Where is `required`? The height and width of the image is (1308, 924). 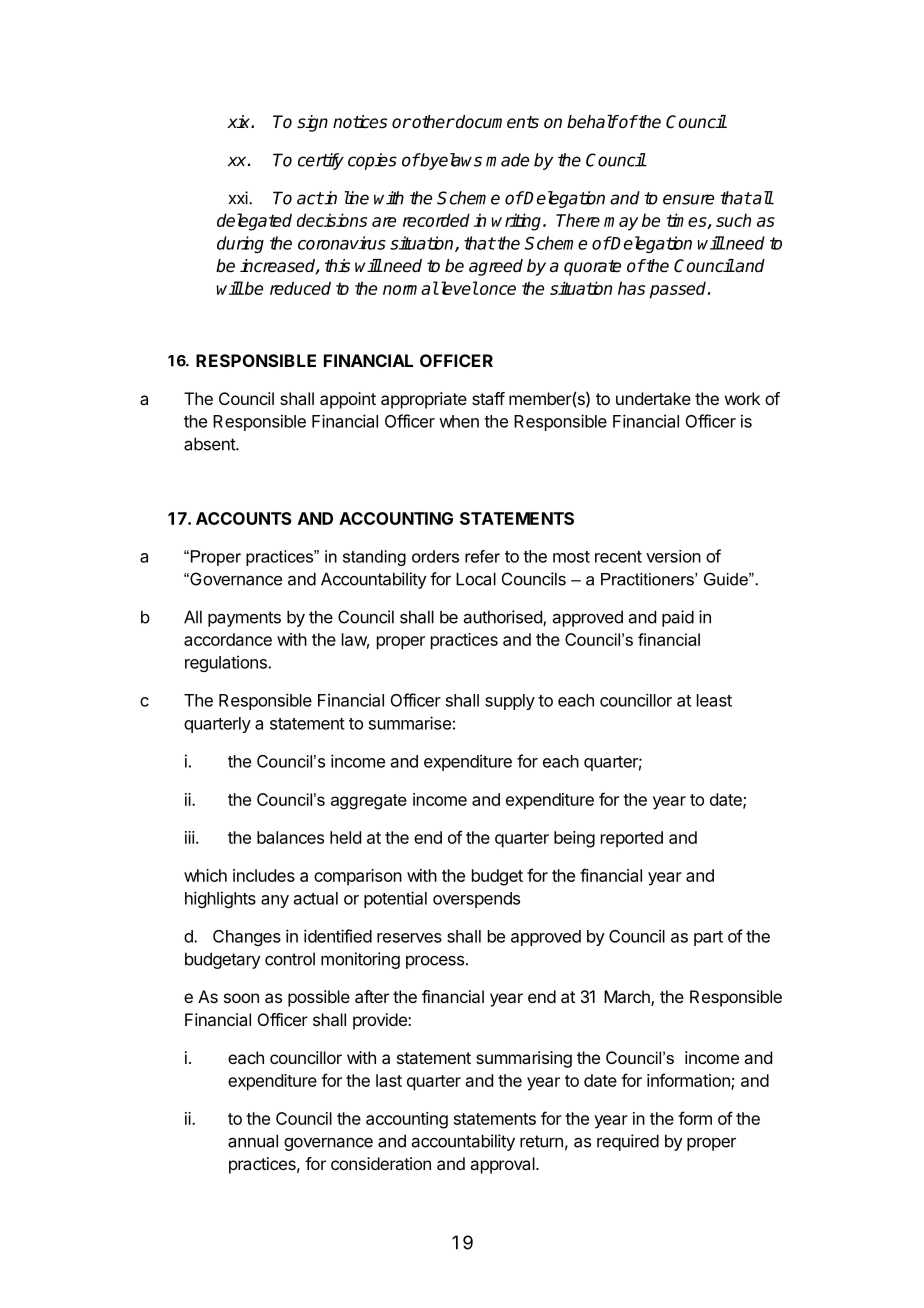 required is located at coordinates (628, 1142).
